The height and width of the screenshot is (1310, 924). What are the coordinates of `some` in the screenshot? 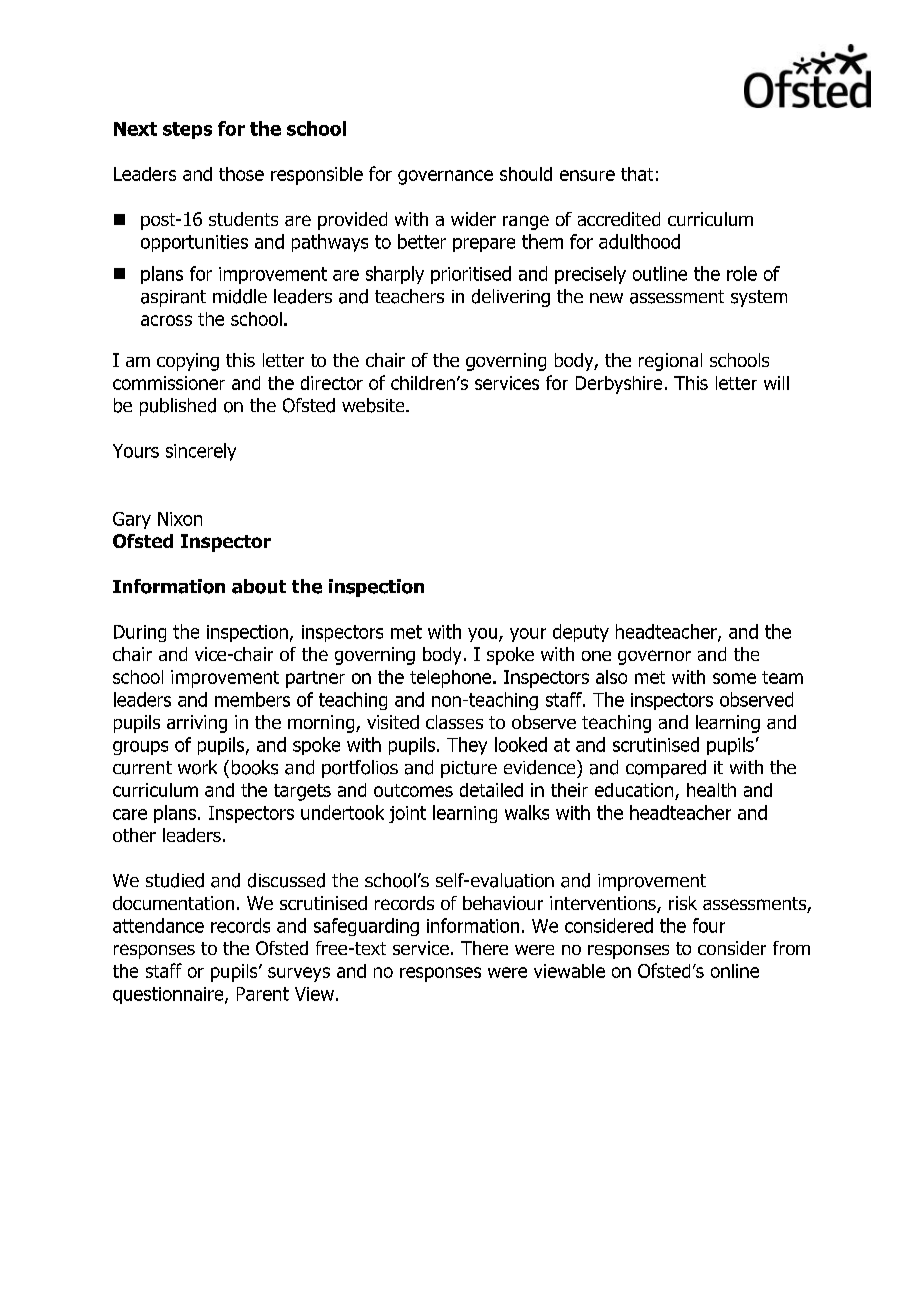 It's located at (734, 678).
